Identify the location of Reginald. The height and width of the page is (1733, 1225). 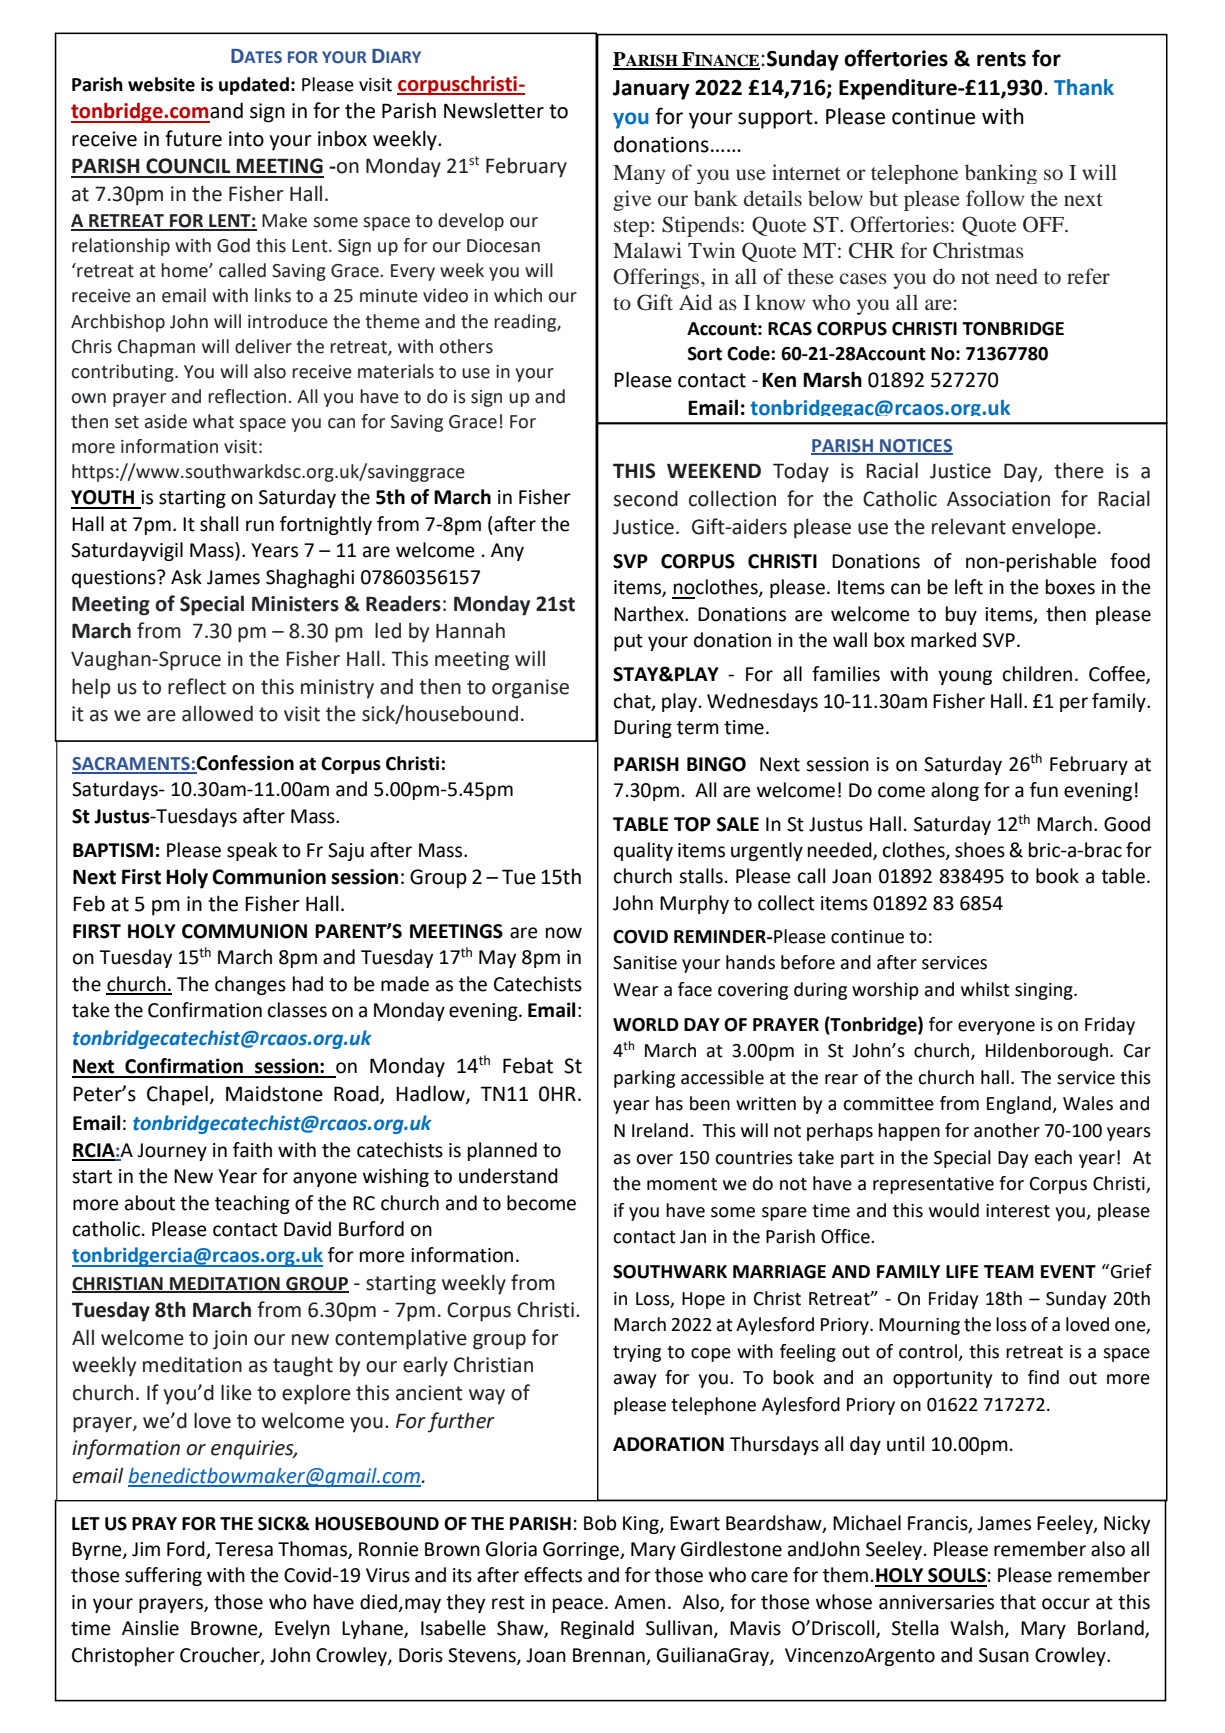
(597, 1629).
